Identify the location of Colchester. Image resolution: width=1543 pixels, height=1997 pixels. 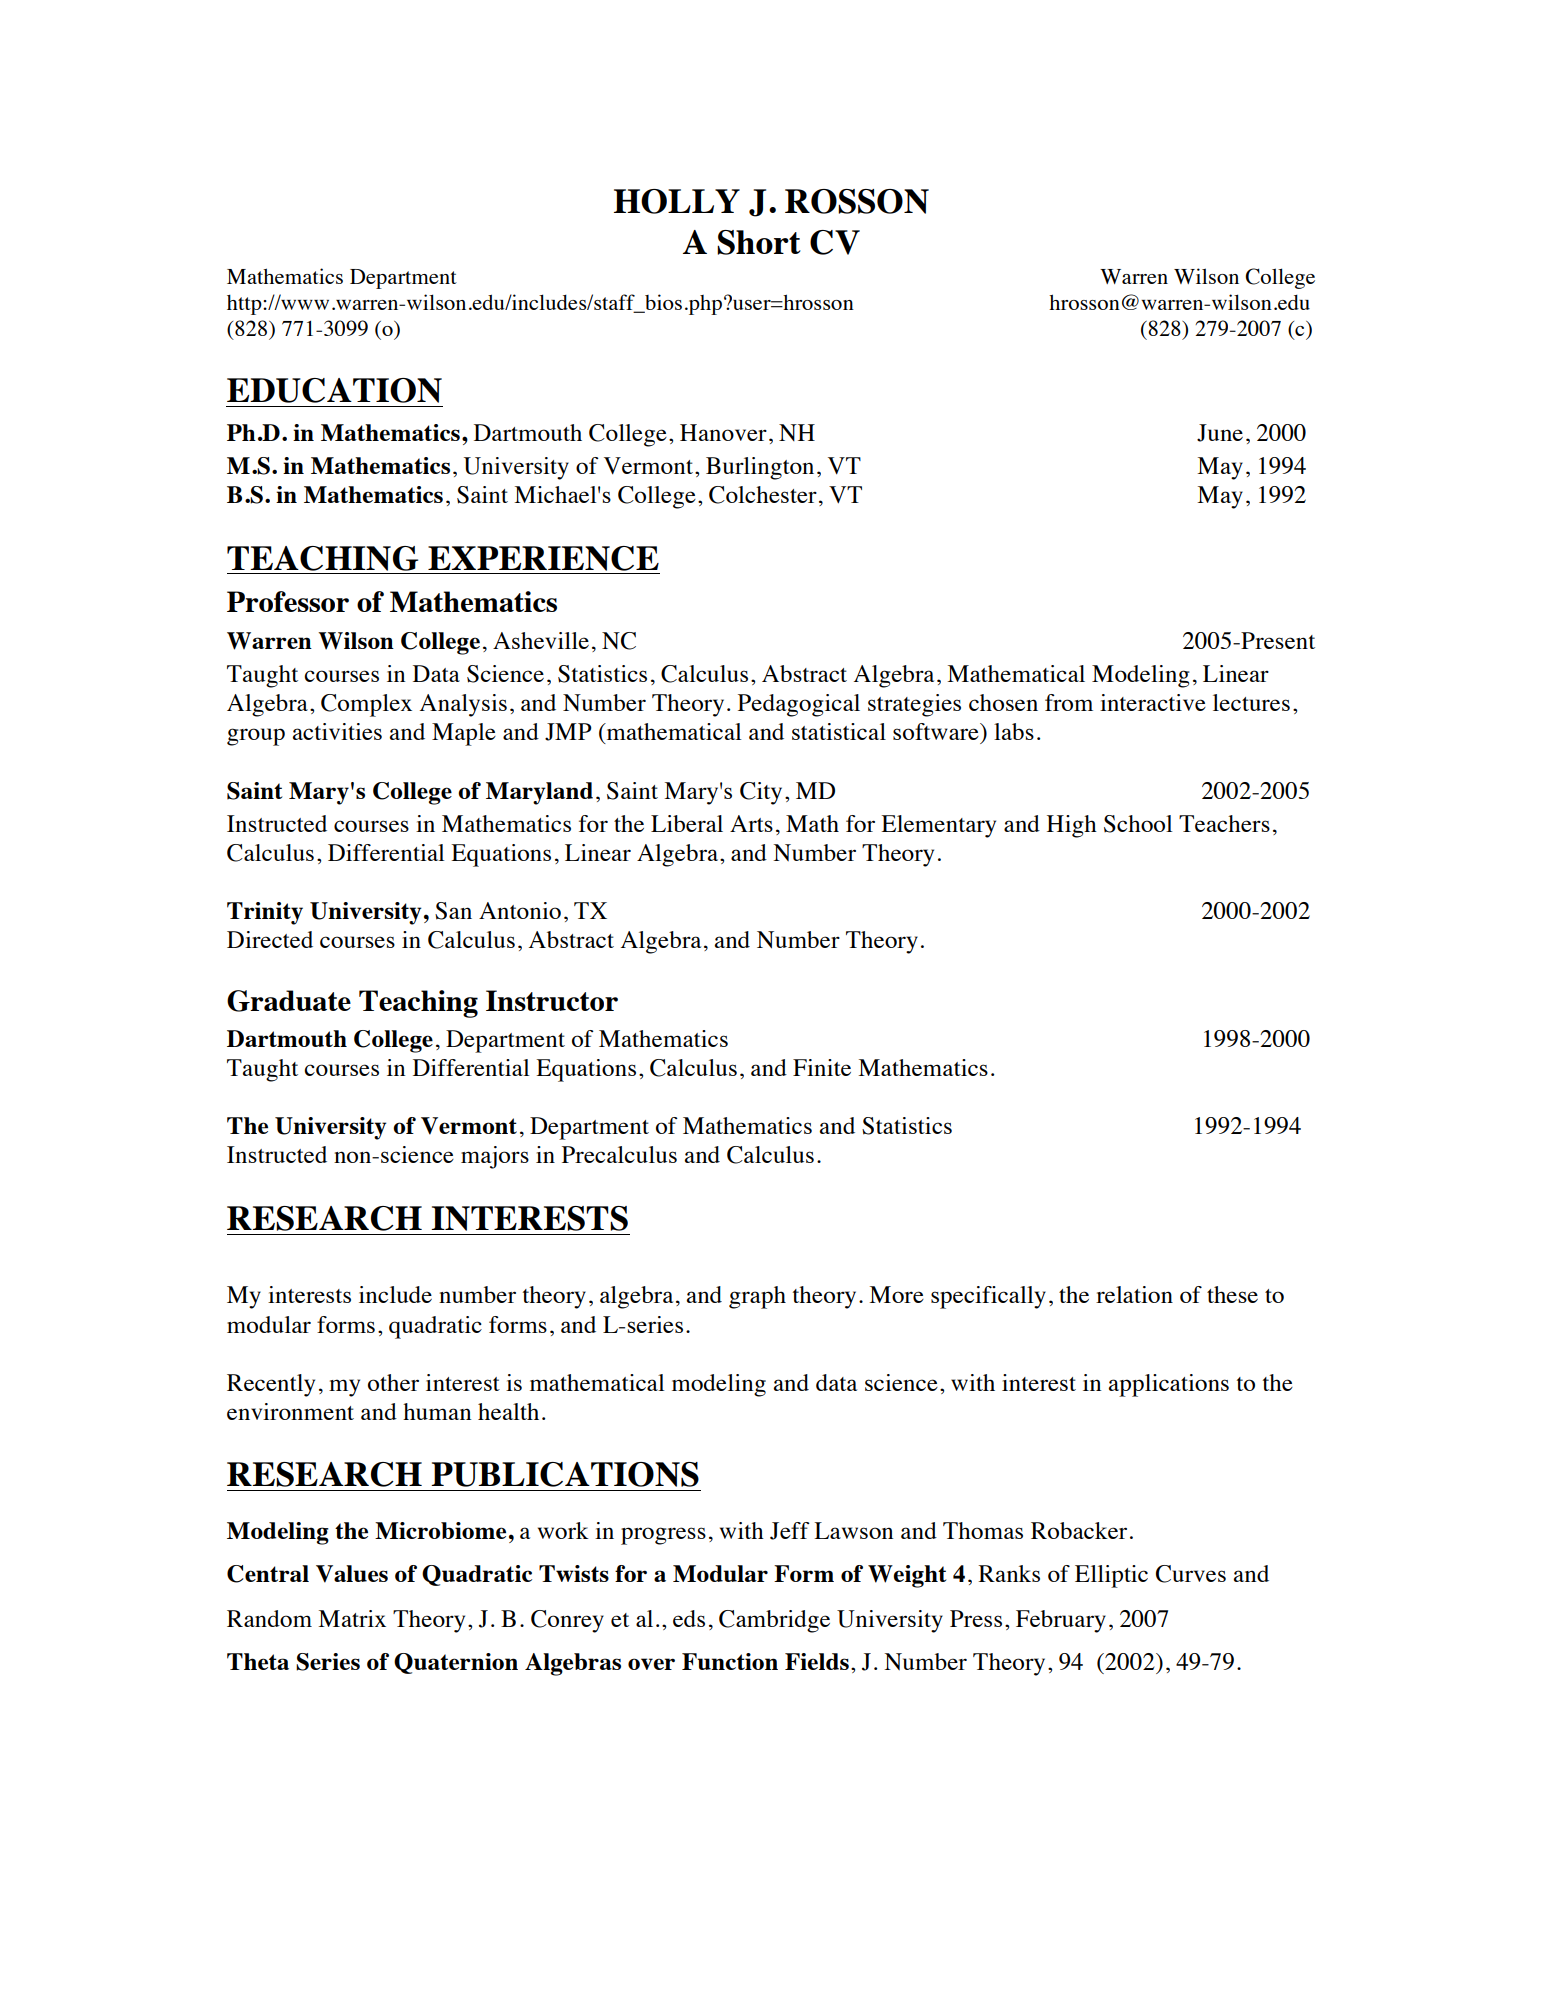
(763, 495).
